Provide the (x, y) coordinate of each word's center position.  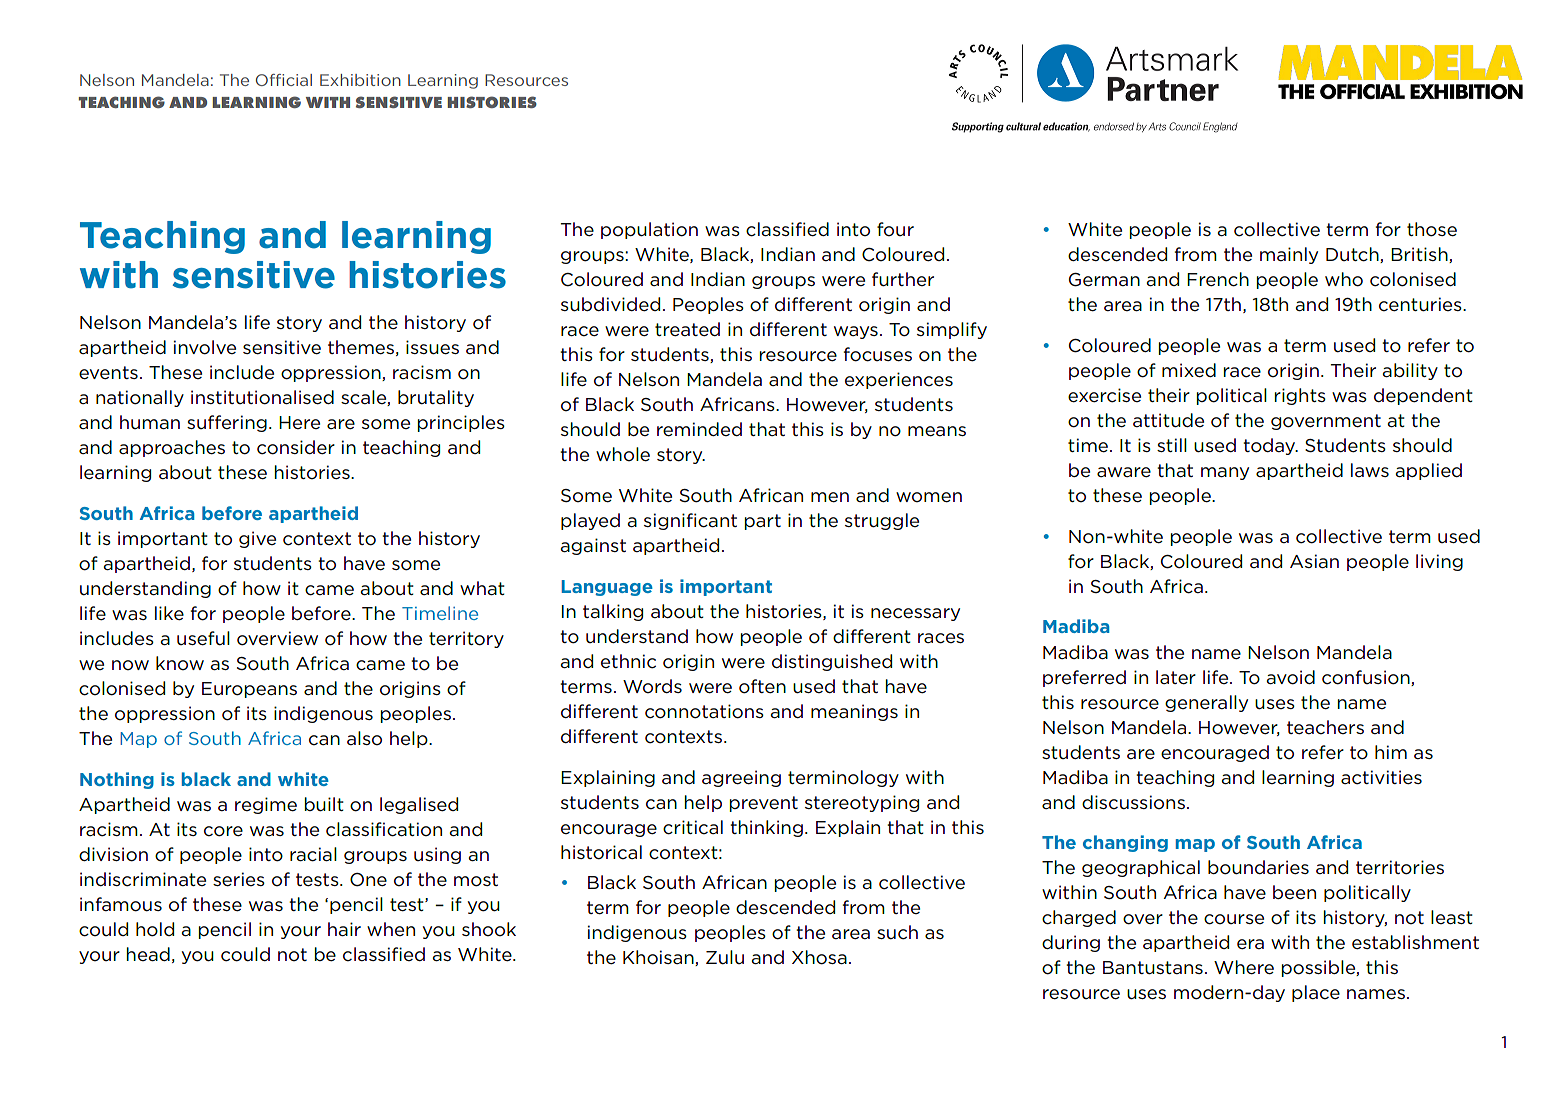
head (148, 954)
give (257, 539)
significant (690, 521)
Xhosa (819, 957)
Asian (1314, 561)
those (1432, 229)
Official (284, 80)
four (895, 229)
